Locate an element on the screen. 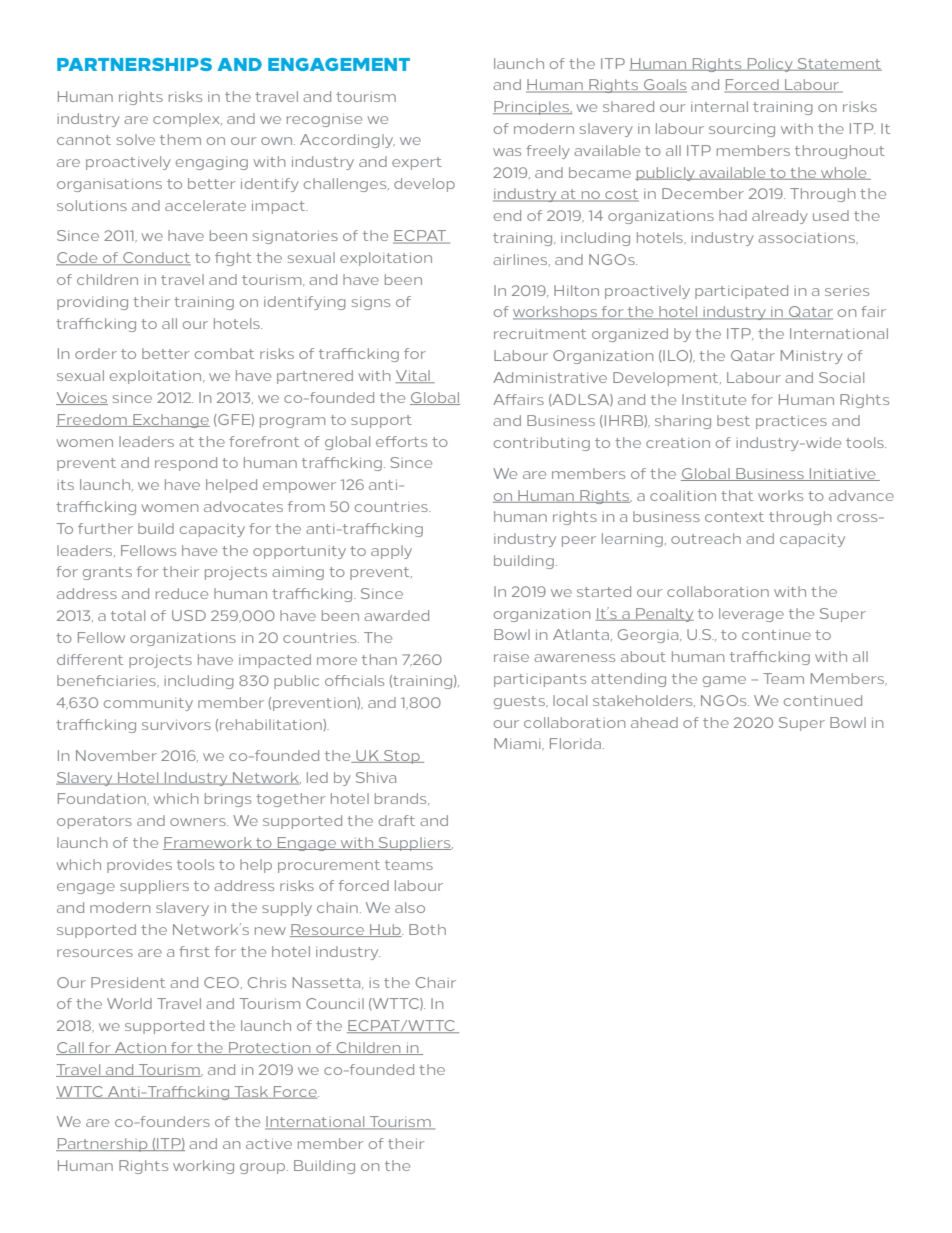 This screenshot has height=1233, width=952. combat is located at coordinates (224, 353).
